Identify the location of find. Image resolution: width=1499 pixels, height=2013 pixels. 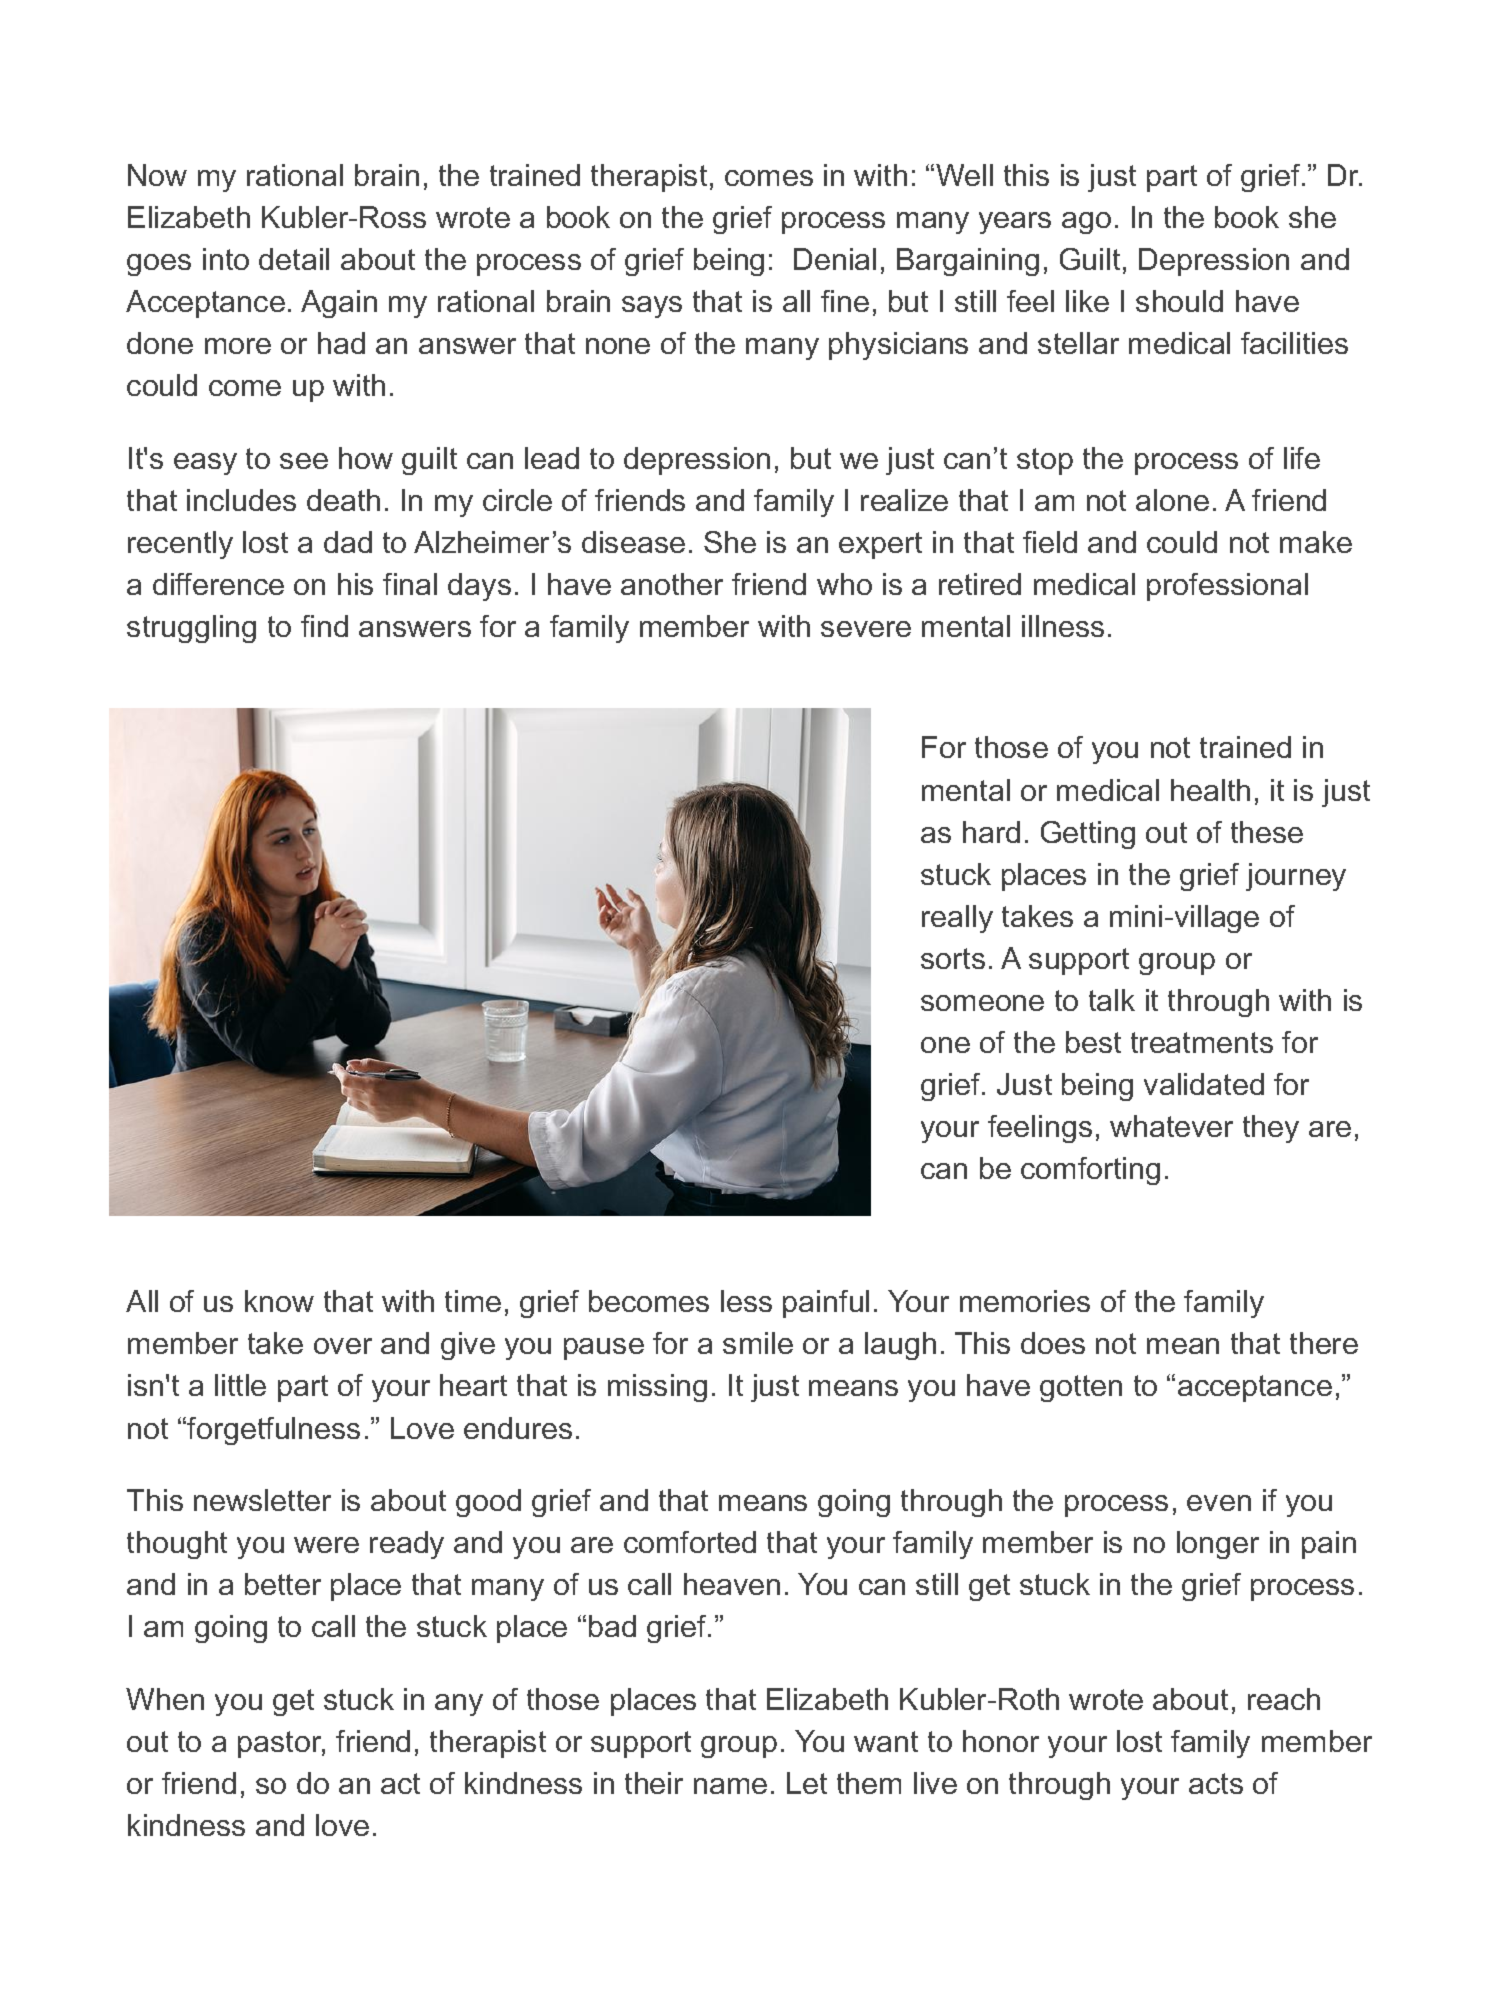
(324, 626).
